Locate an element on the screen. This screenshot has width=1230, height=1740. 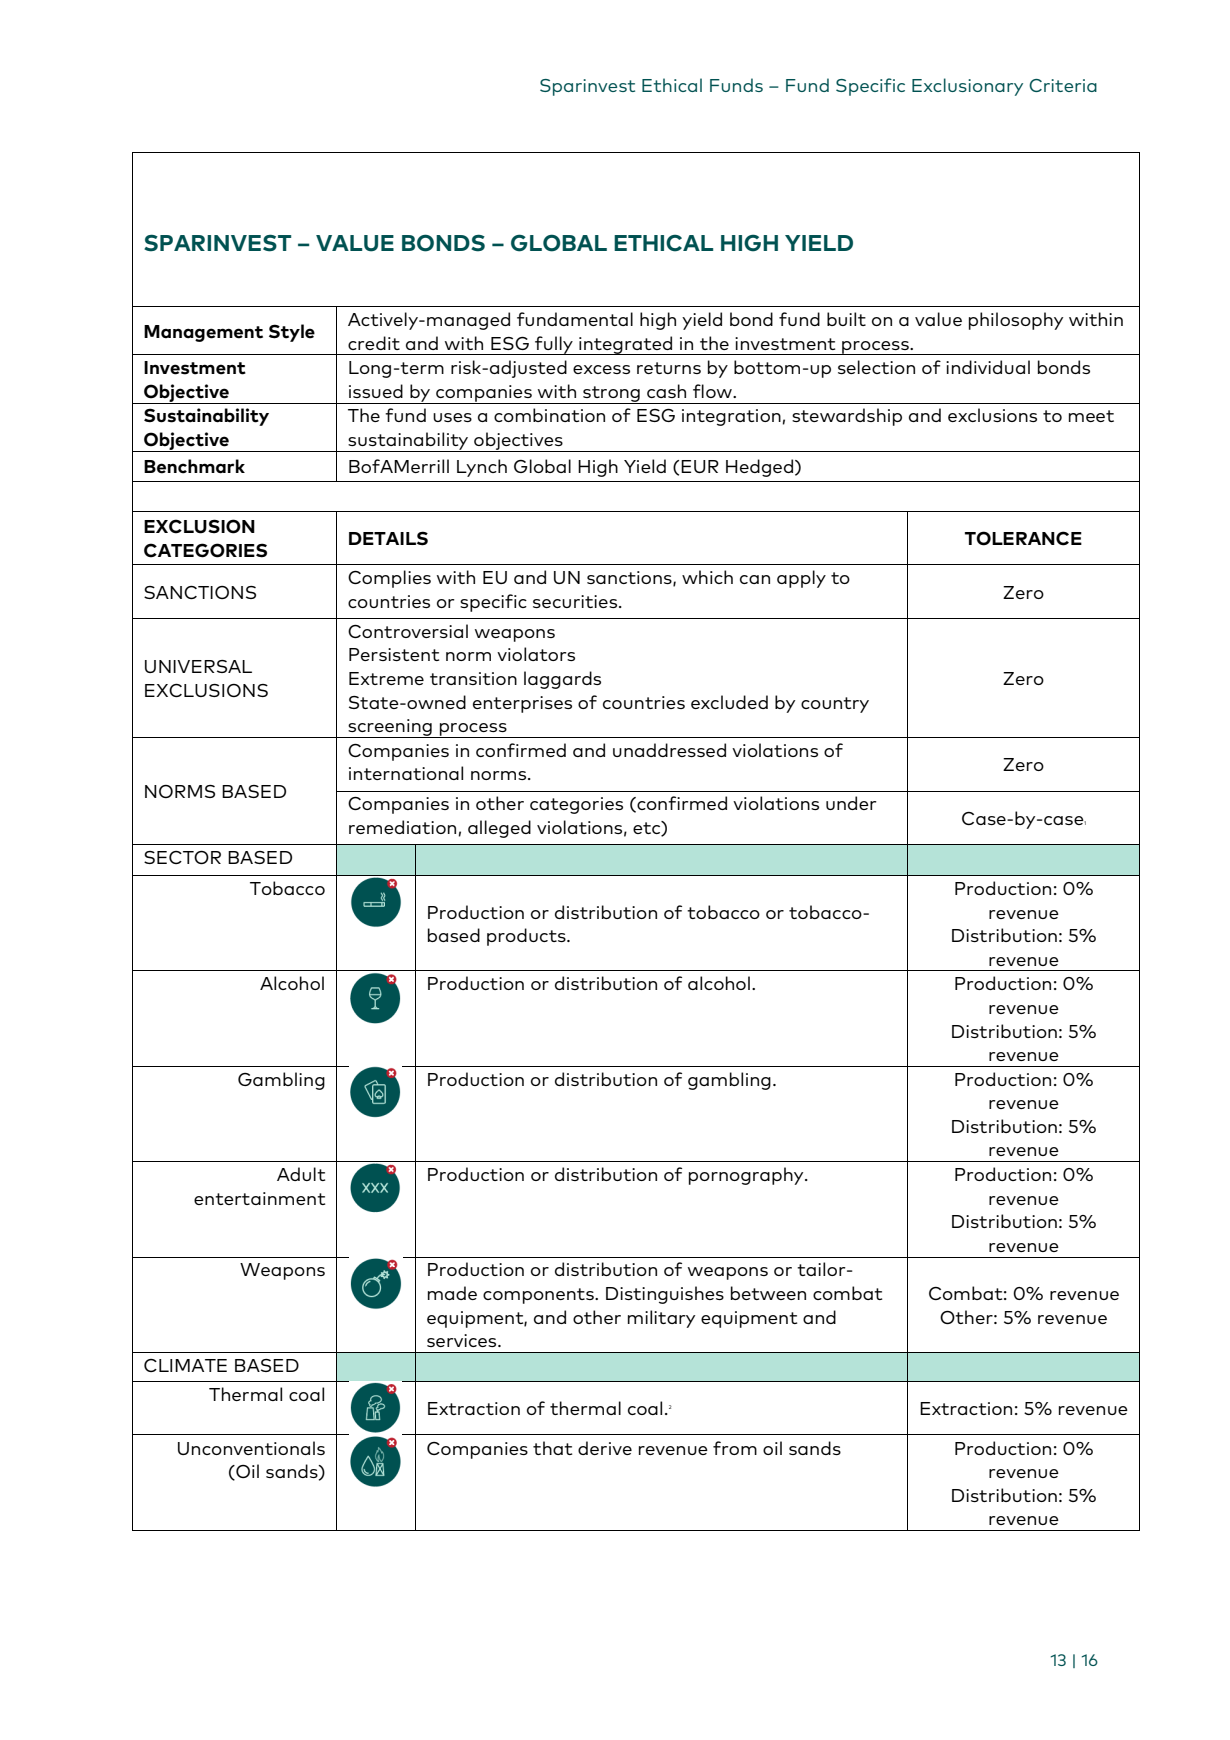
integrated is located at coordinates (626, 345).
